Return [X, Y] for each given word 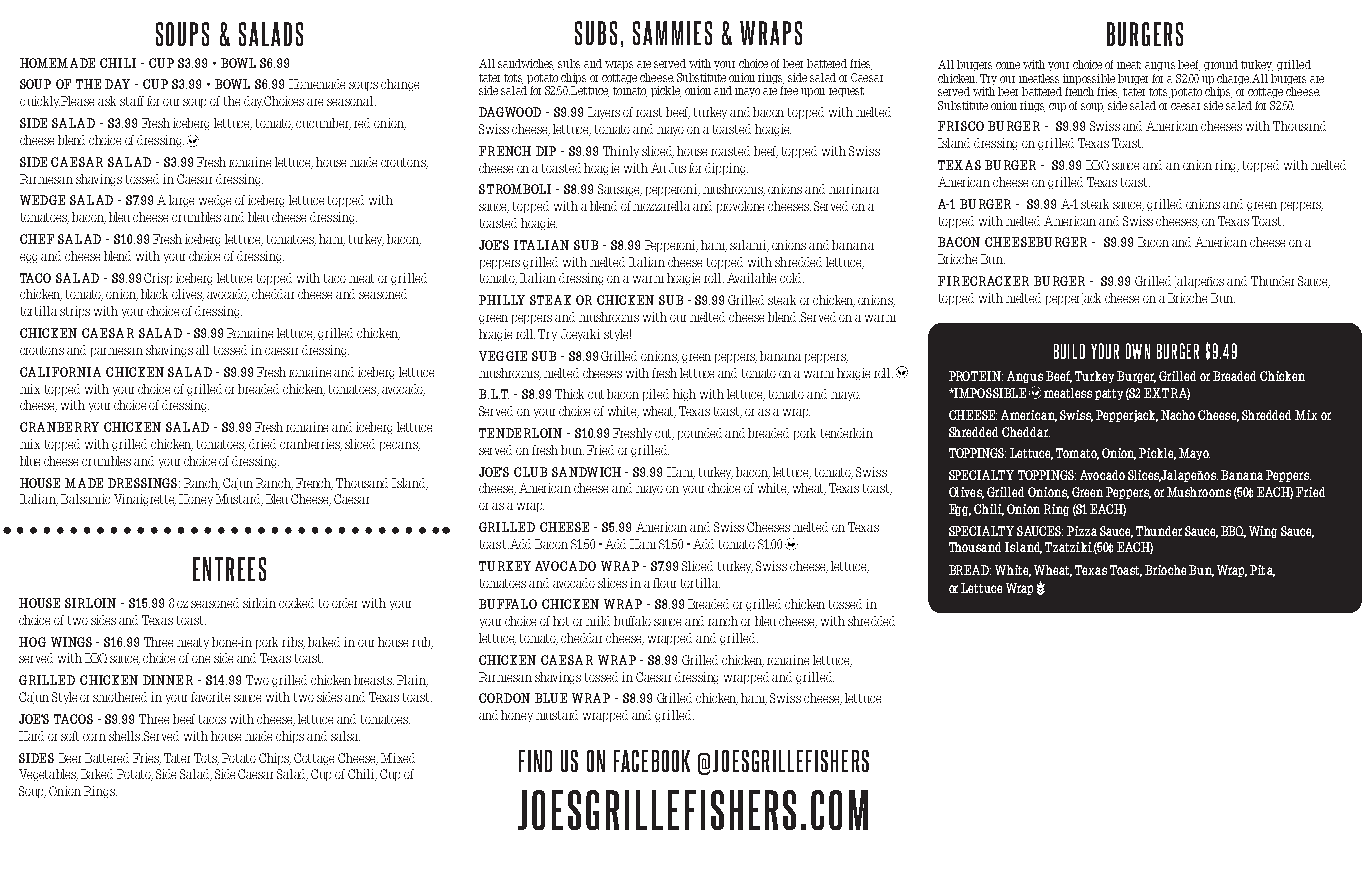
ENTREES [229, 569]
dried [262, 444]
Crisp [158, 279]
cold [792, 278]
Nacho [1178, 415]
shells [124, 736]
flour [664, 583]
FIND [535, 761]
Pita [1262, 571]
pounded [700, 434]
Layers [604, 113]
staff [132, 101]
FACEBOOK [652, 761]
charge [1234, 79]
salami [749, 246]
